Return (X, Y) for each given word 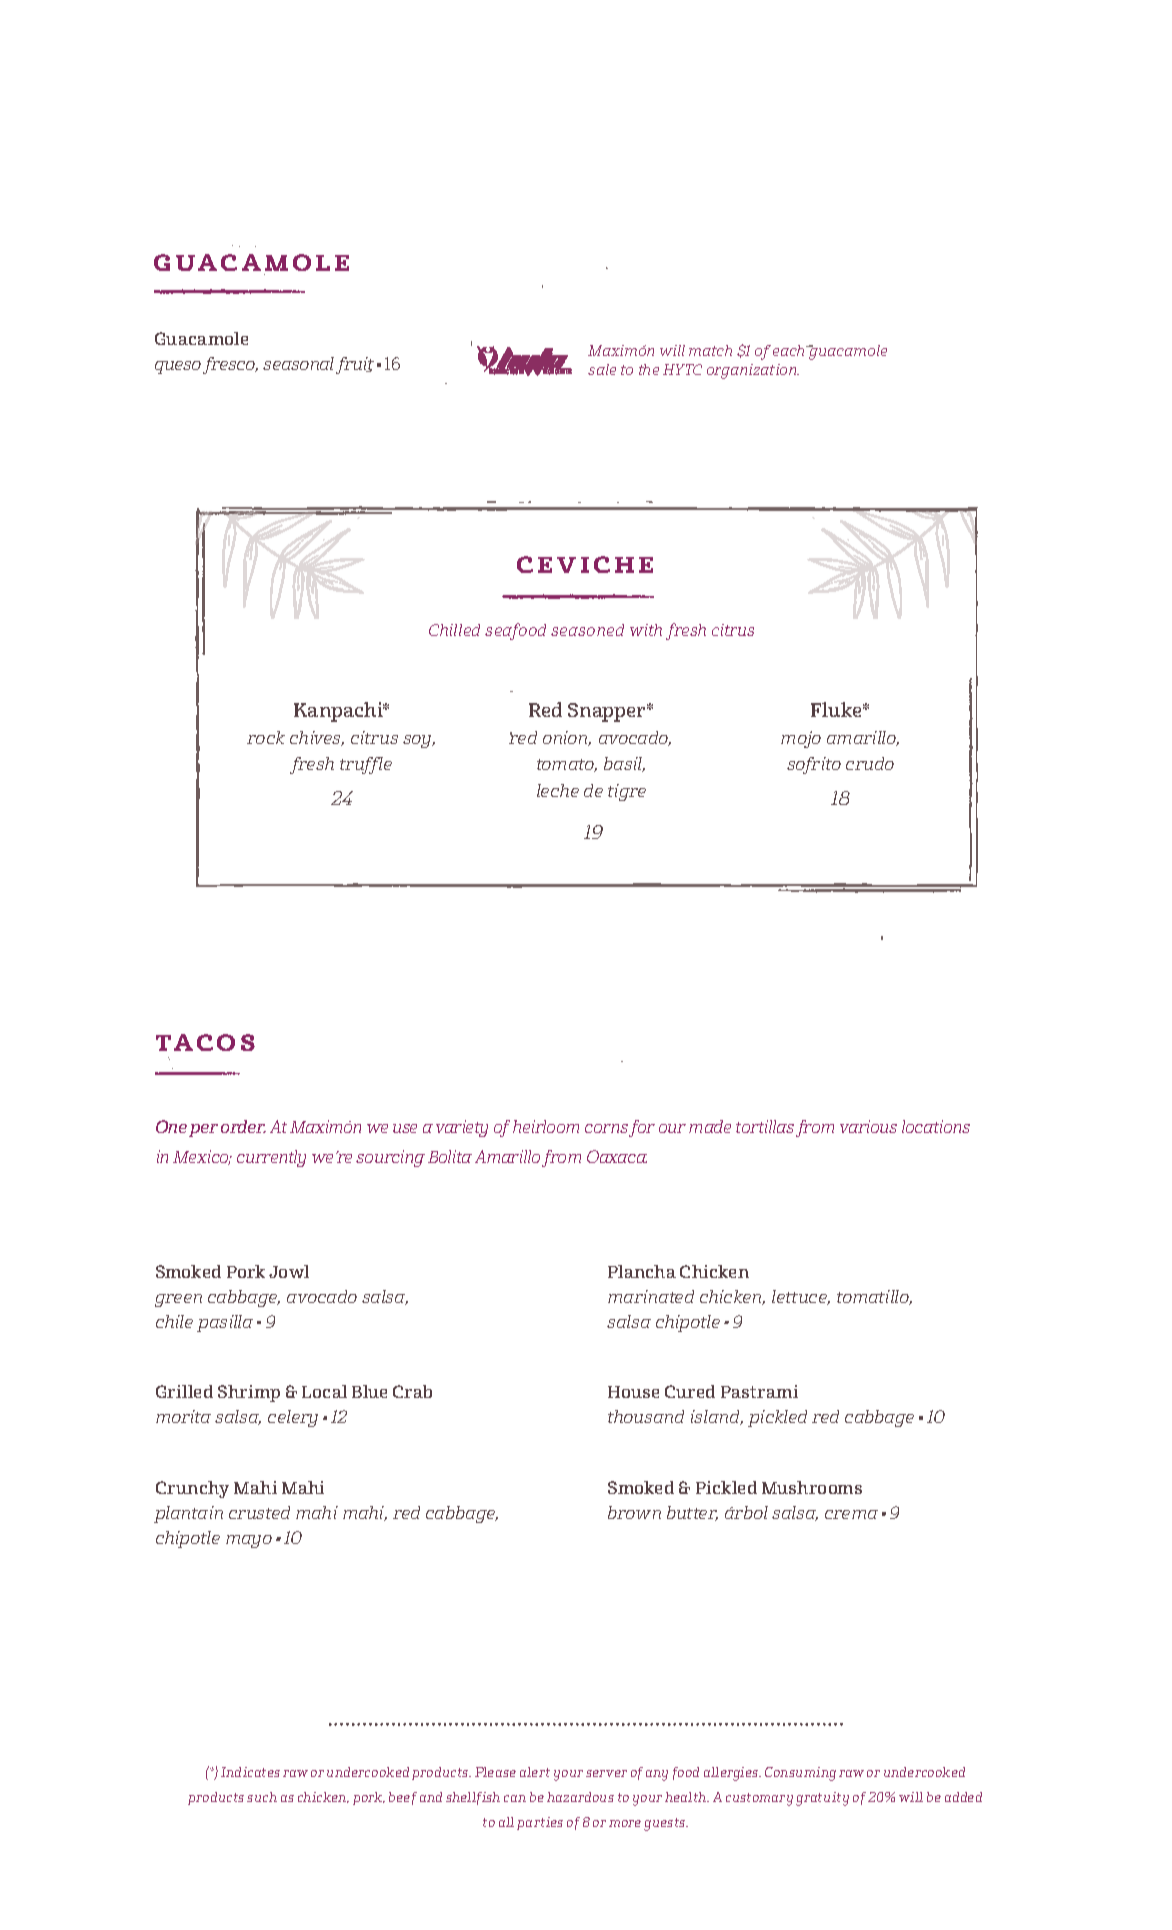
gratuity (822, 1799)
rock (266, 737)
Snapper (608, 712)
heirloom (546, 1126)
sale (602, 369)
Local (324, 1391)
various (868, 1126)
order (243, 1126)
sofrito (814, 765)
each (790, 350)
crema (851, 1514)
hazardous (580, 1797)
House (633, 1392)
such (262, 1797)
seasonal (298, 363)
